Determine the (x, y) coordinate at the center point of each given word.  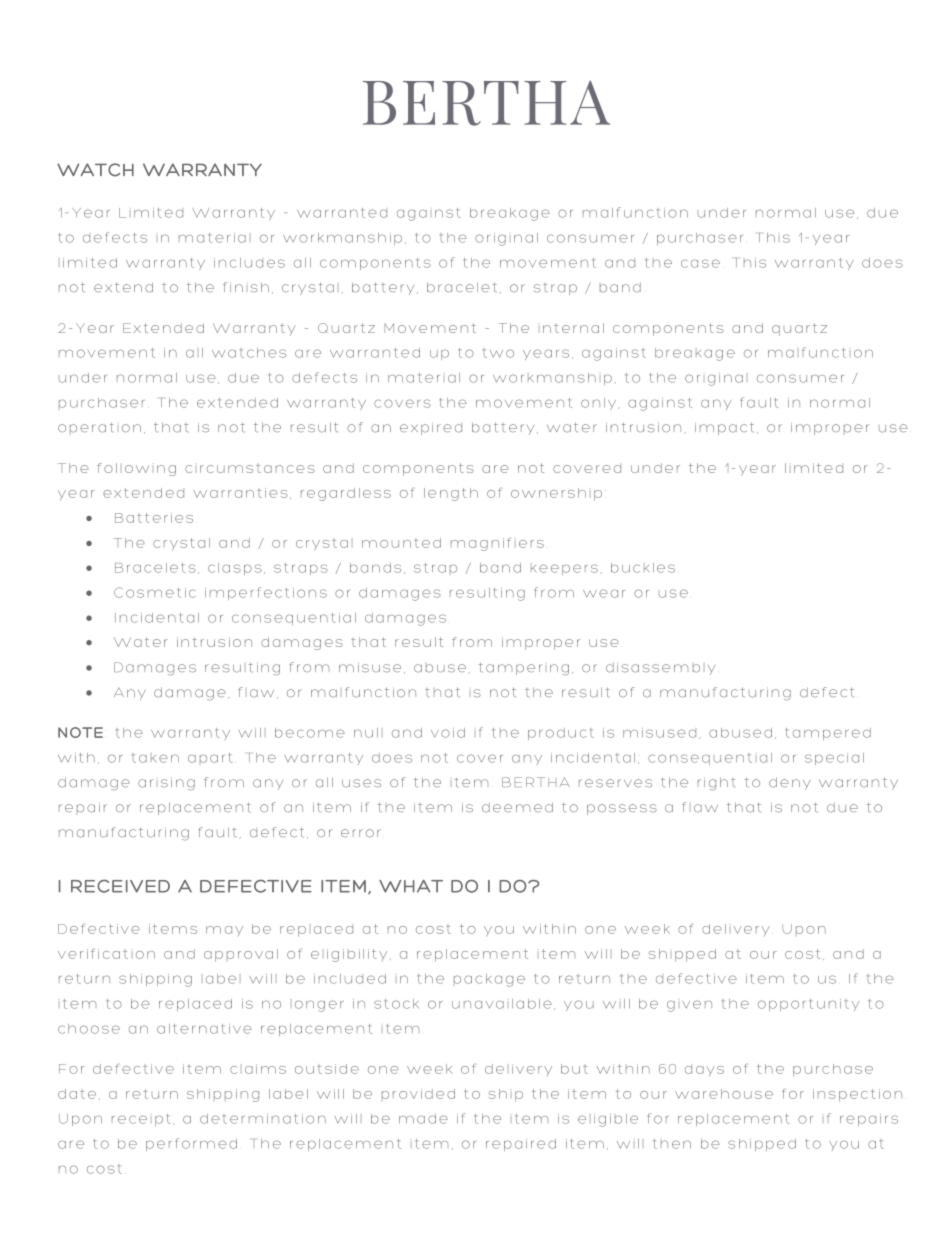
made (423, 1119)
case (700, 263)
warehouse (724, 1094)
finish (246, 287)
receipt (141, 1120)
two (498, 353)
